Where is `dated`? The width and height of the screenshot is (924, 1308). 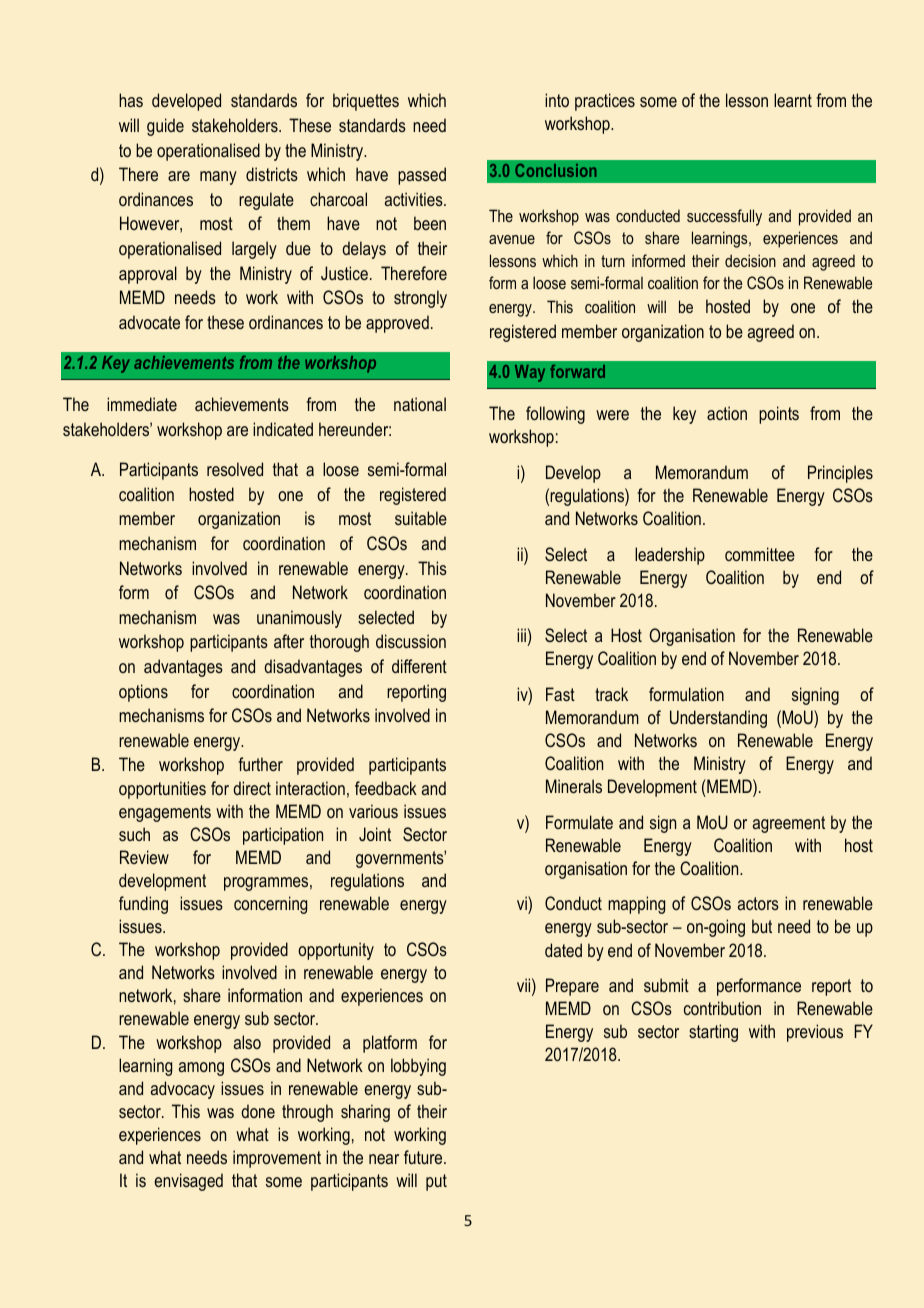 dated is located at coordinates (563, 950).
